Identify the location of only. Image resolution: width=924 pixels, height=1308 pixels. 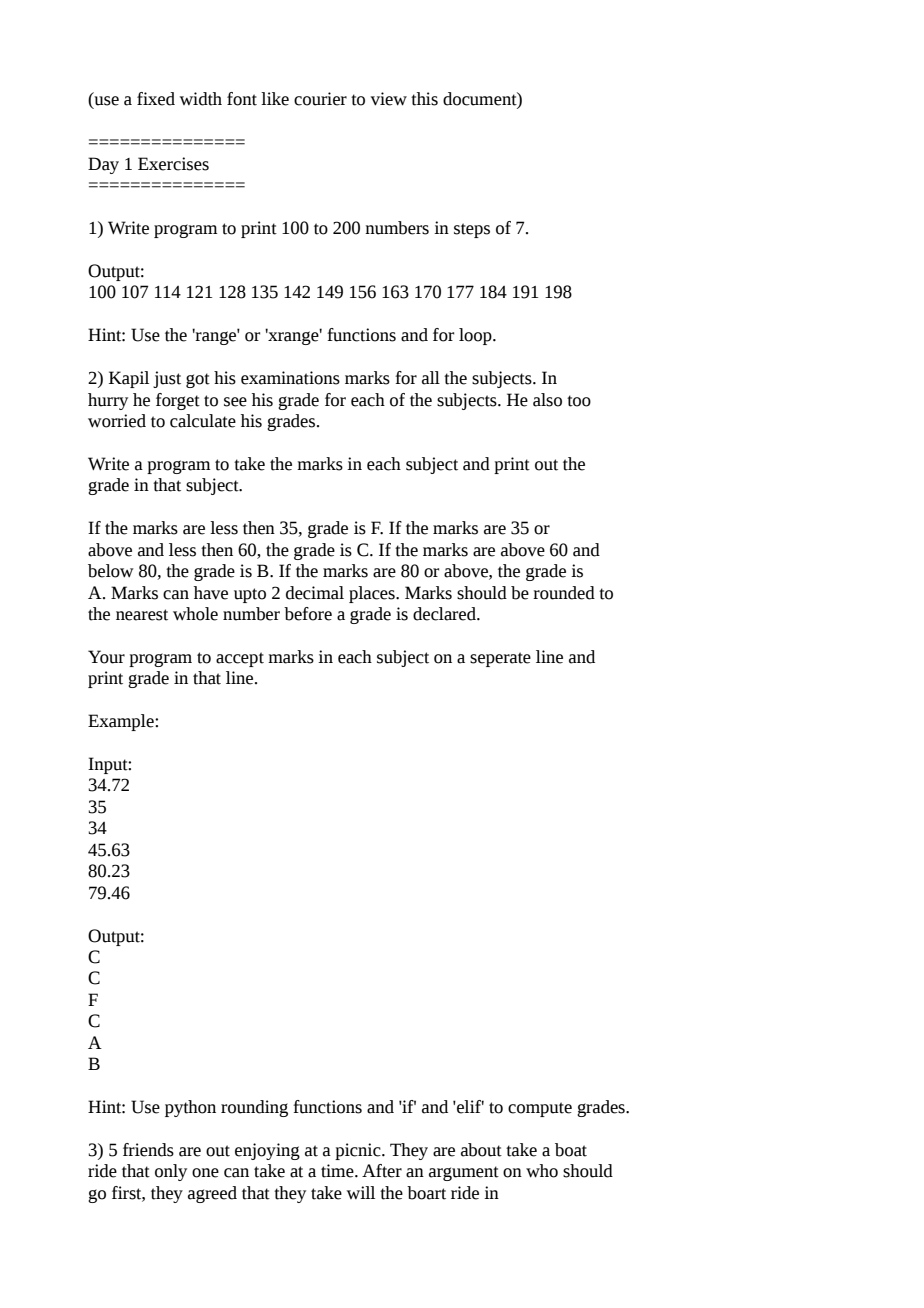
(171, 1172).
